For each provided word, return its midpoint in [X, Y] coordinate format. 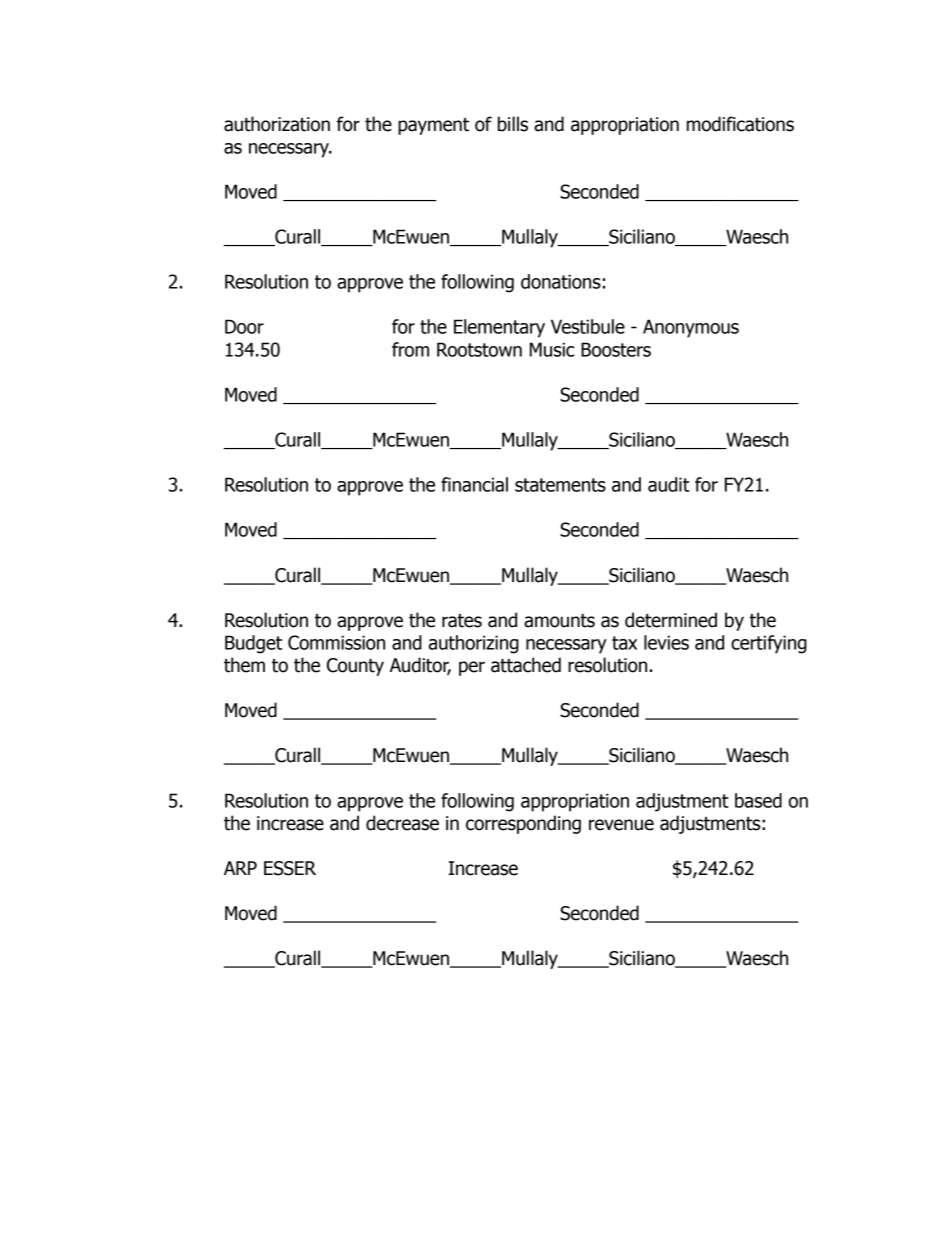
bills [513, 124]
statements [560, 485]
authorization [277, 124]
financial [474, 484]
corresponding [523, 824]
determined [671, 620]
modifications [740, 124]
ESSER [290, 868]
